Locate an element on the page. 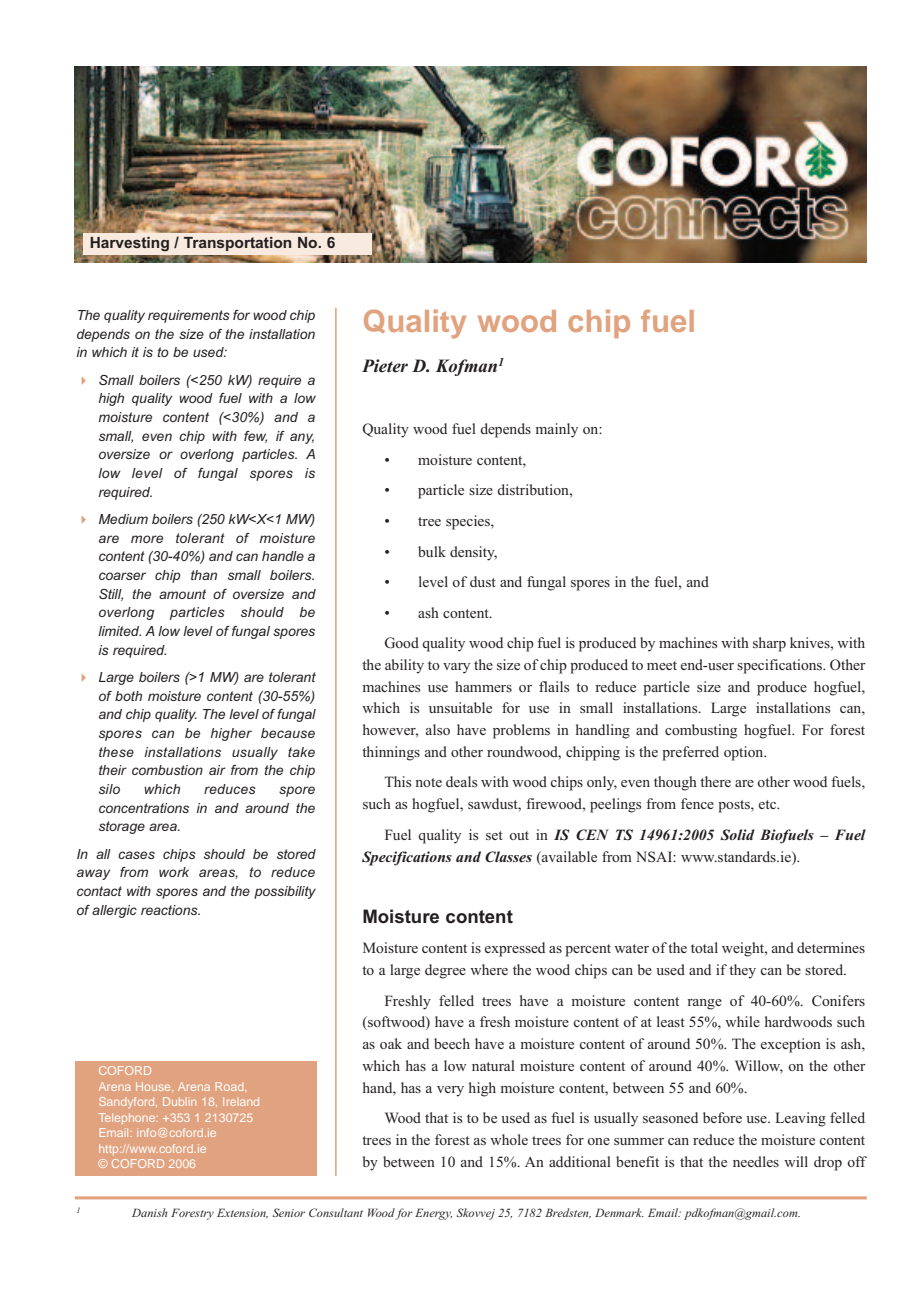 Image resolution: width=924 pixels, height=1308 pixels. more is located at coordinates (147, 539).
